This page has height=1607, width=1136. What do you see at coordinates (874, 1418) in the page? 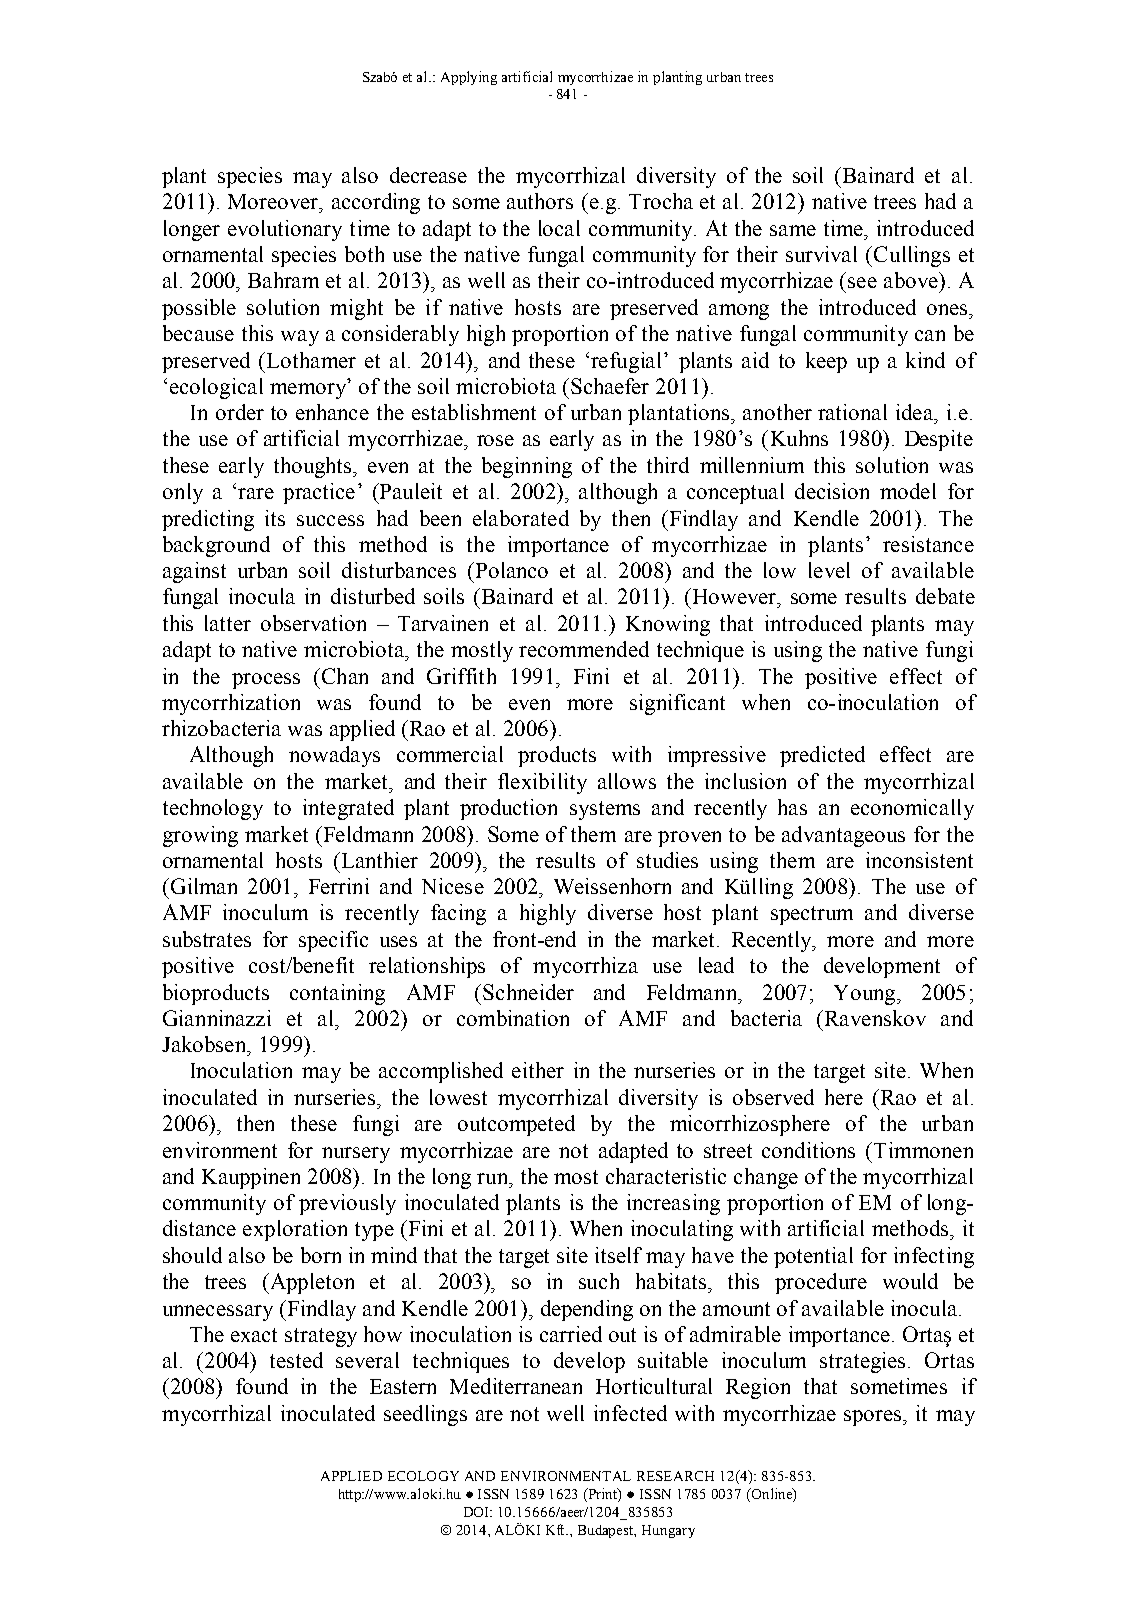
I see `spores` at bounding box center [874, 1418].
